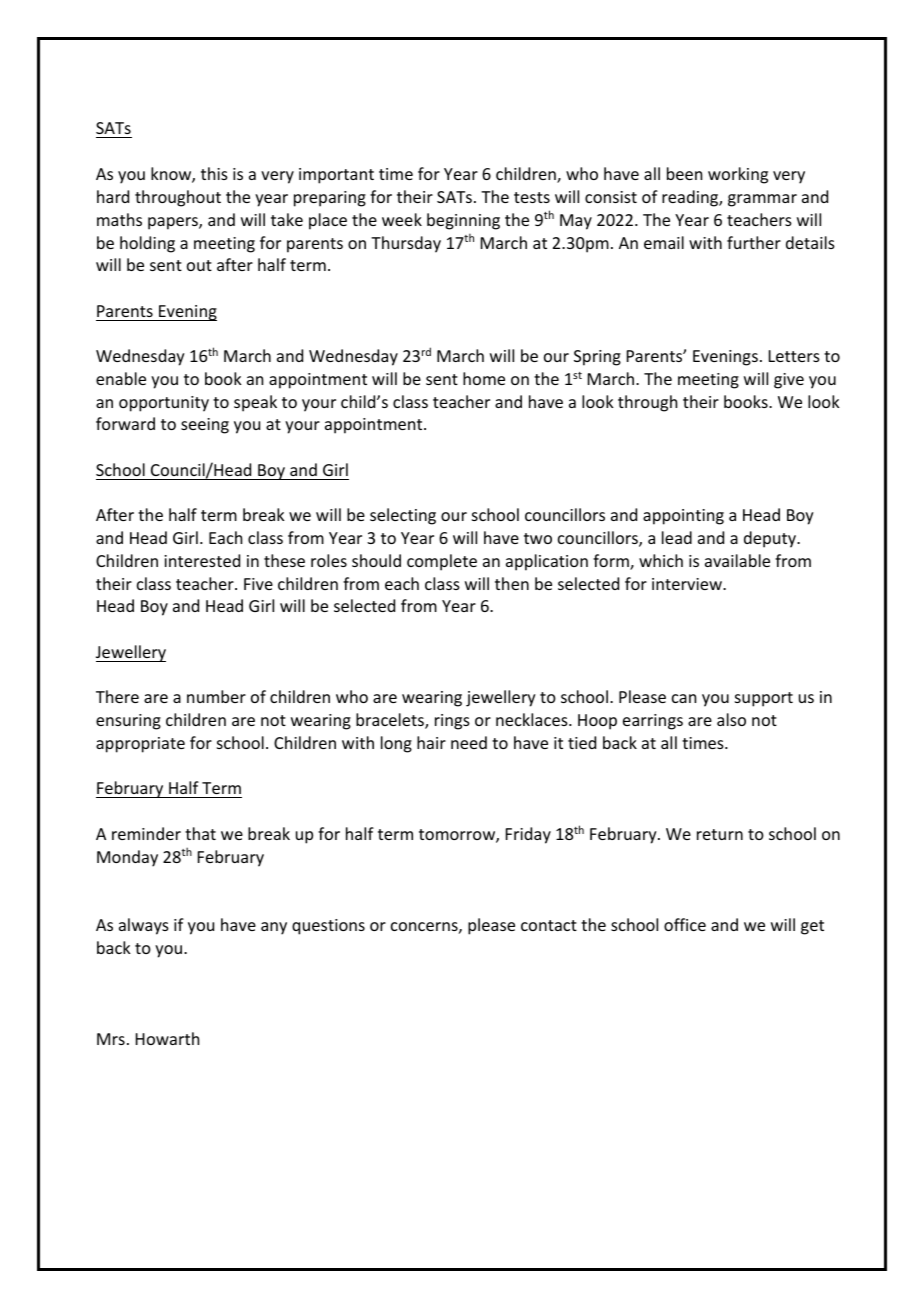 Image resolution: width=924 pixels, height=1308 pixels. Describe the element at coordinates (167, 1038) in the screenshot. I see `Howarth` at that location.
